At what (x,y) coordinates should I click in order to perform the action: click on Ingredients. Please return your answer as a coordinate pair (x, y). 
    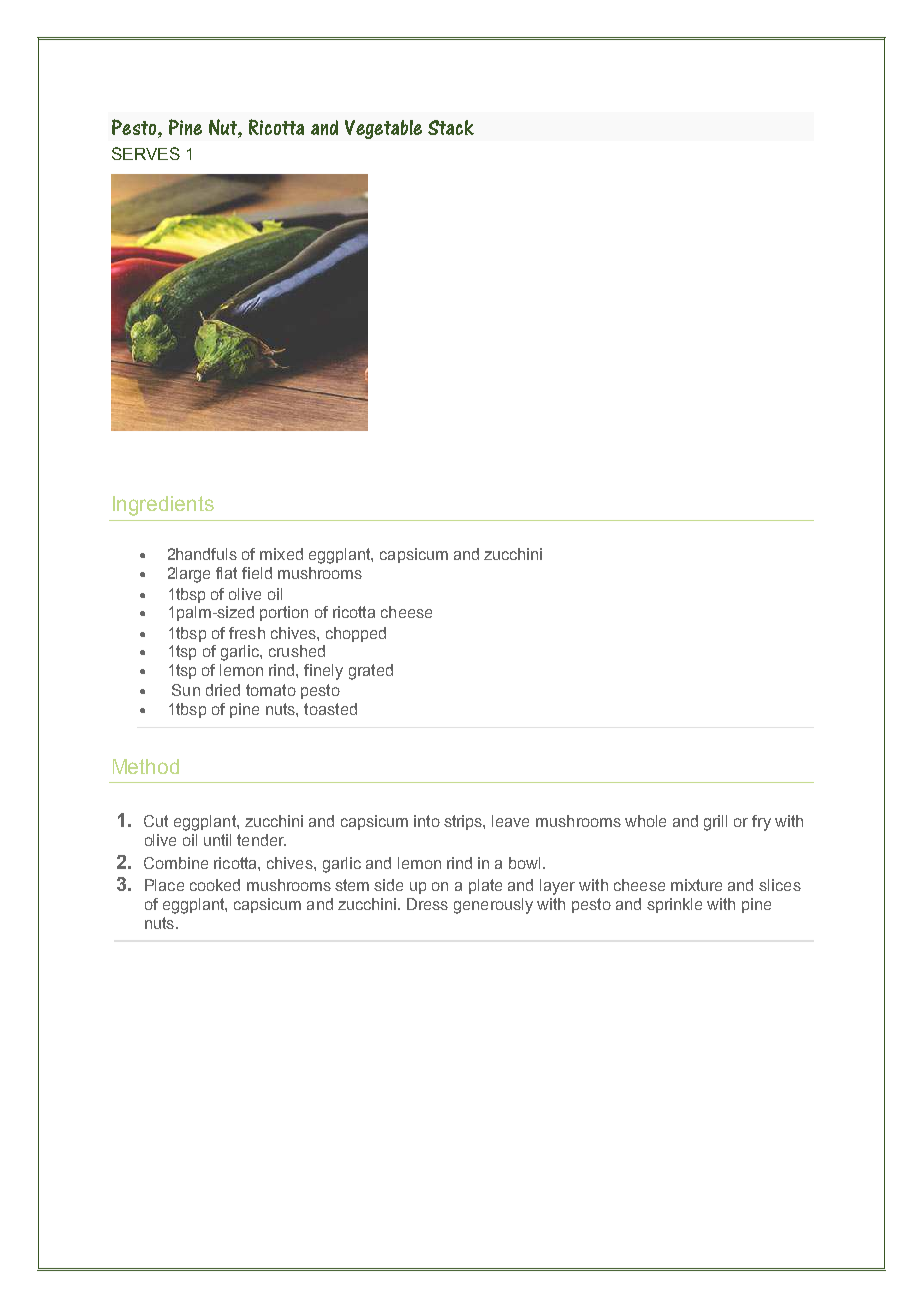
    Looking at the image, I should click on (163, 506).
